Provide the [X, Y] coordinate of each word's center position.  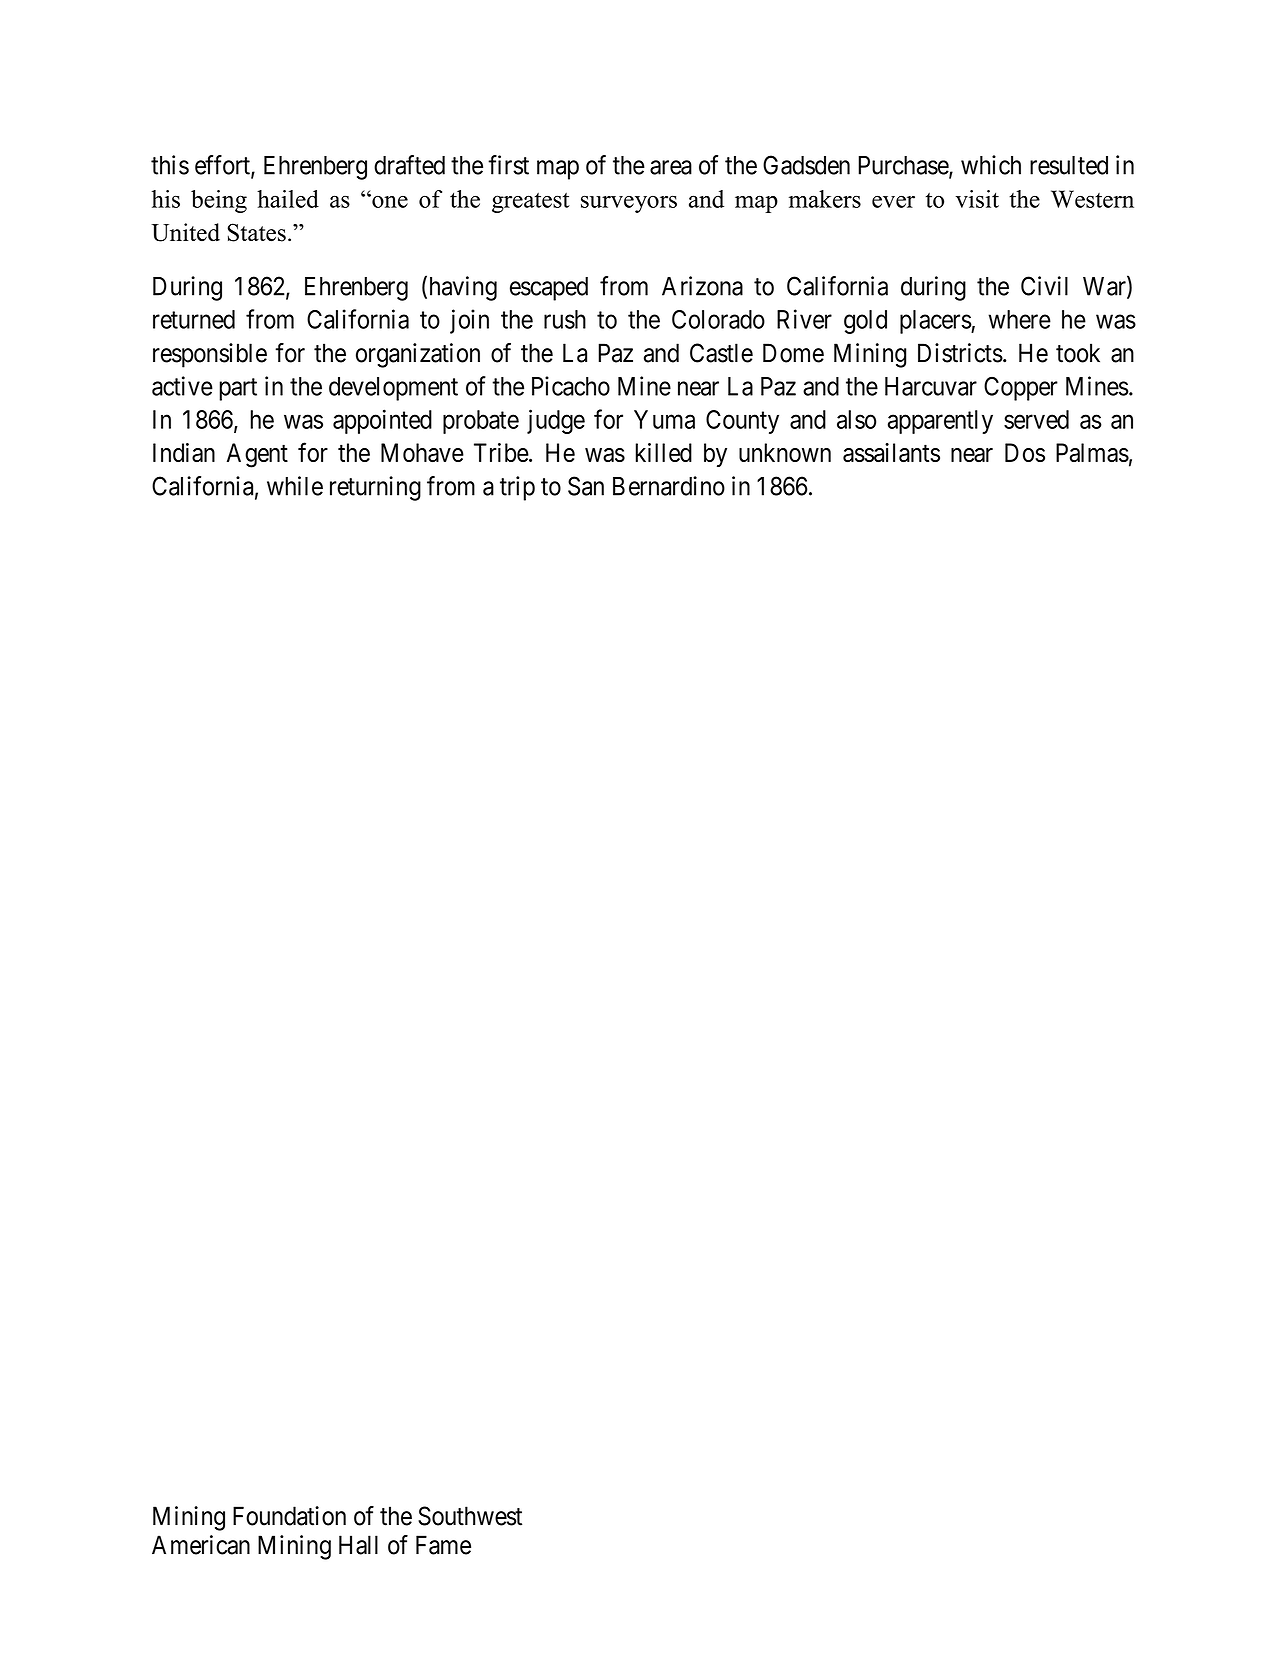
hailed [288, 199]
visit [977, 199]
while [295, 486]
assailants [891, 453]
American [201, 1545]
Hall [358, 1545]
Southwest [470, 1516]
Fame [443, 1545]
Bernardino [669, 486]
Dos [1025, 452]
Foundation [289, 1516]
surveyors [629, 204]
